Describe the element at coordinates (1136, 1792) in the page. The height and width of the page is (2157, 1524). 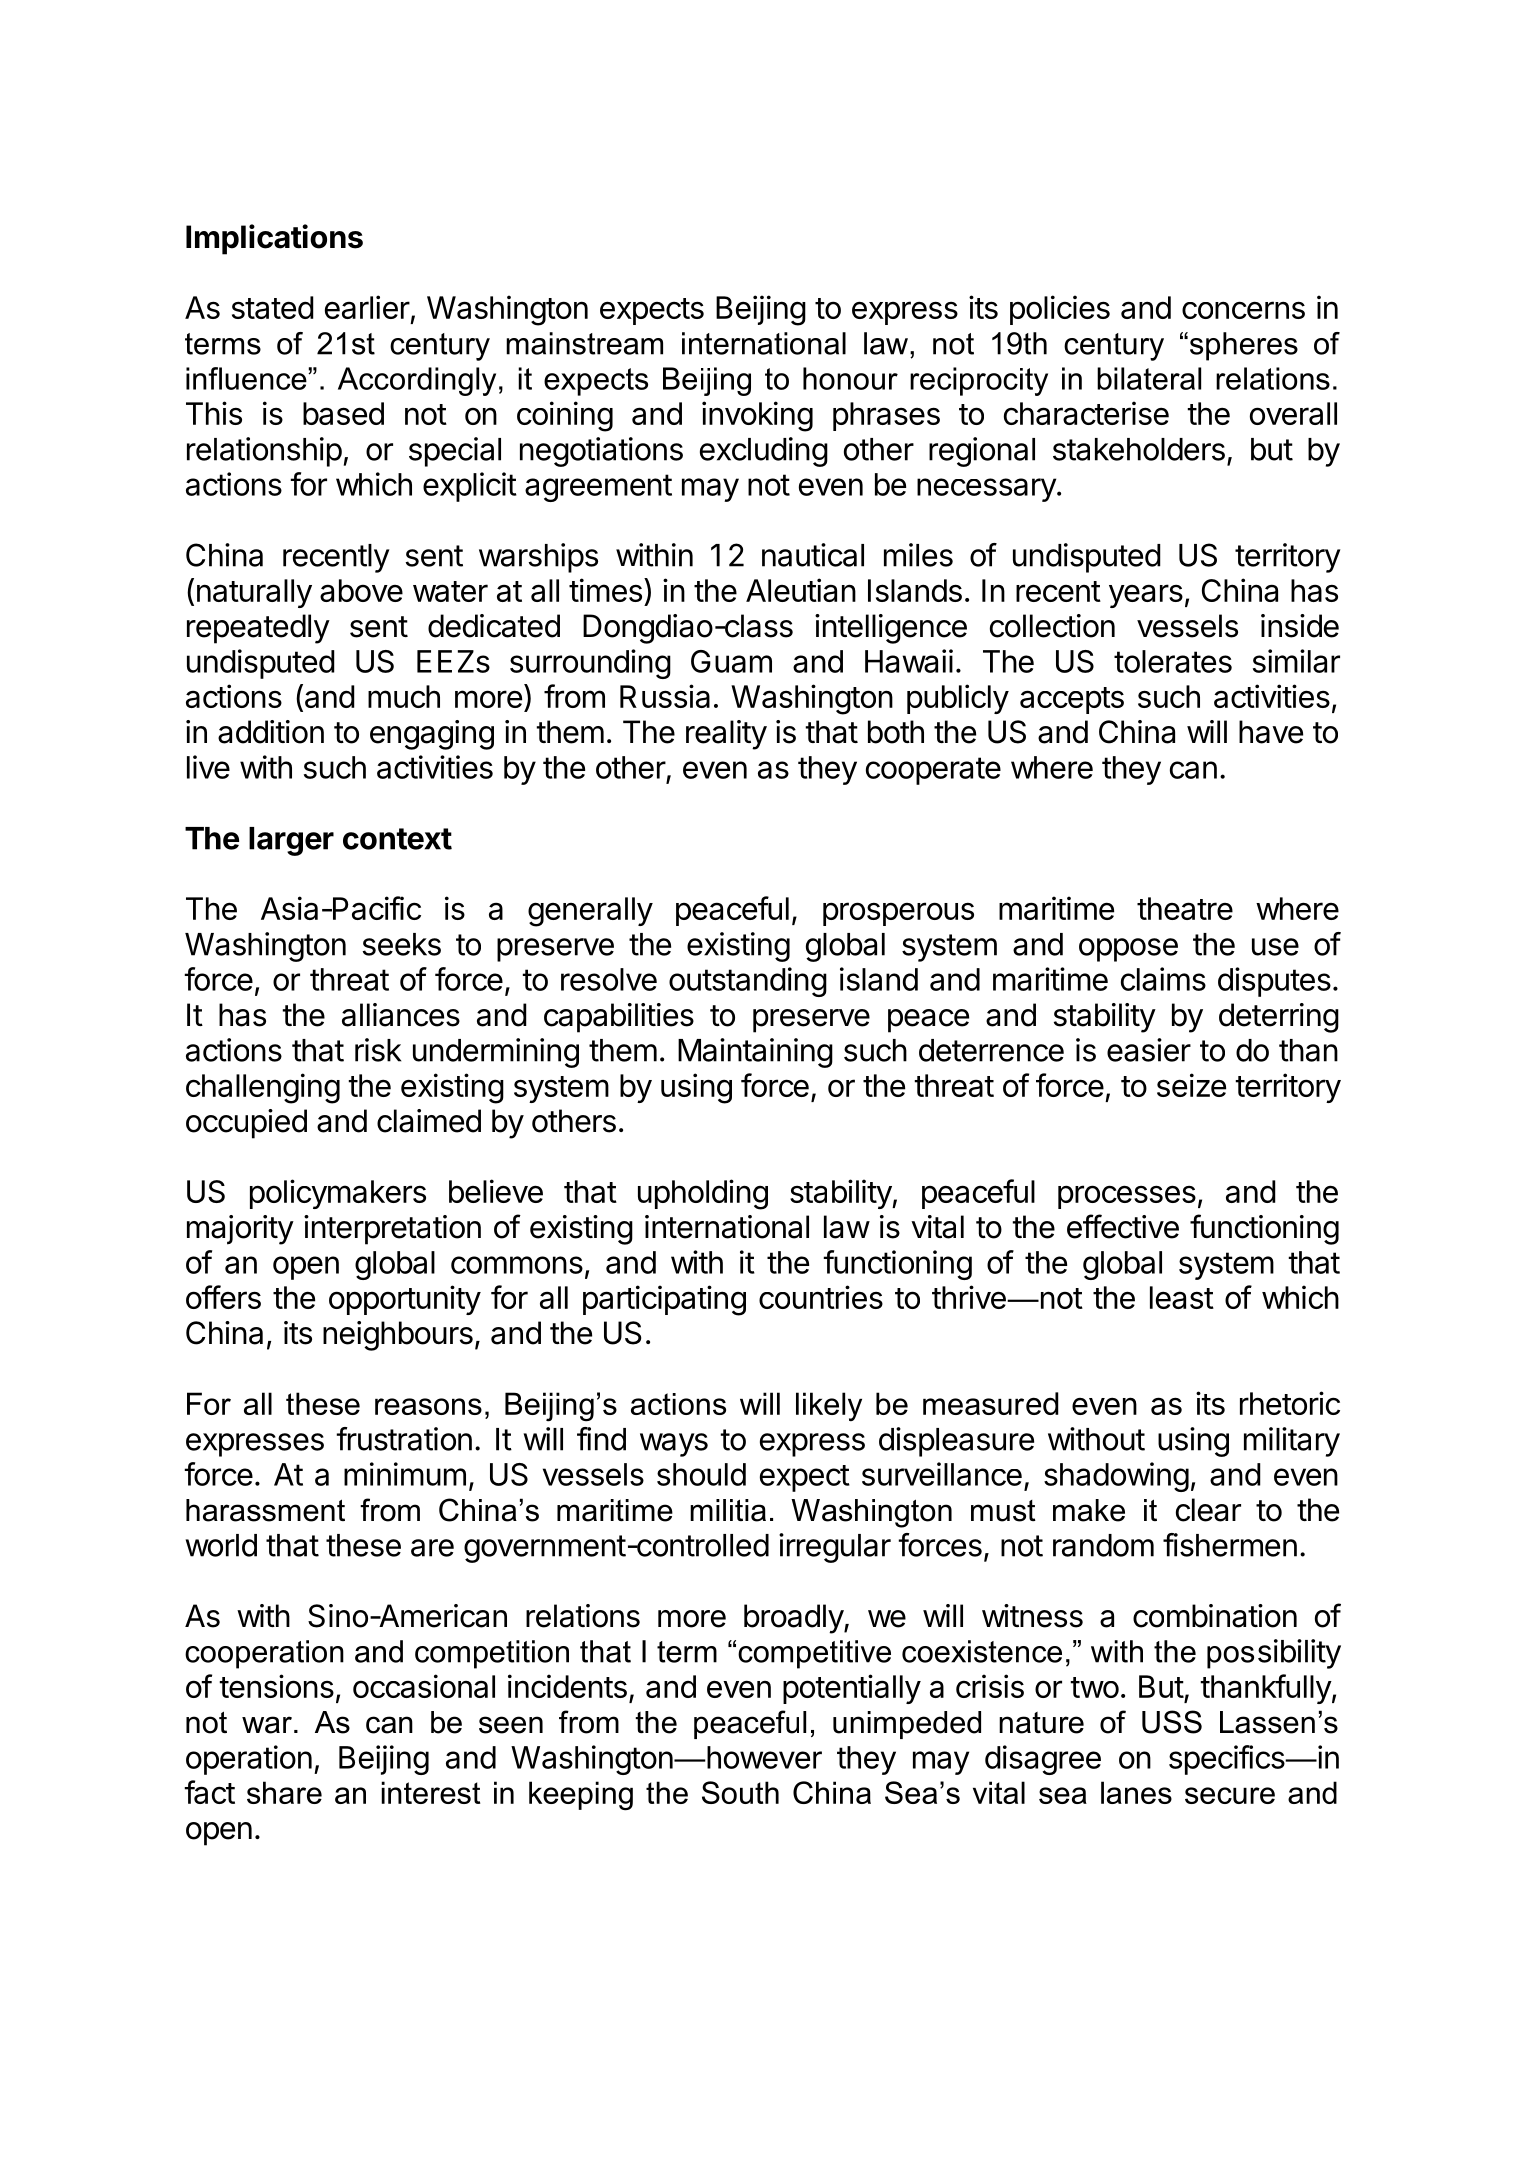
I see `lanes` at that location.
